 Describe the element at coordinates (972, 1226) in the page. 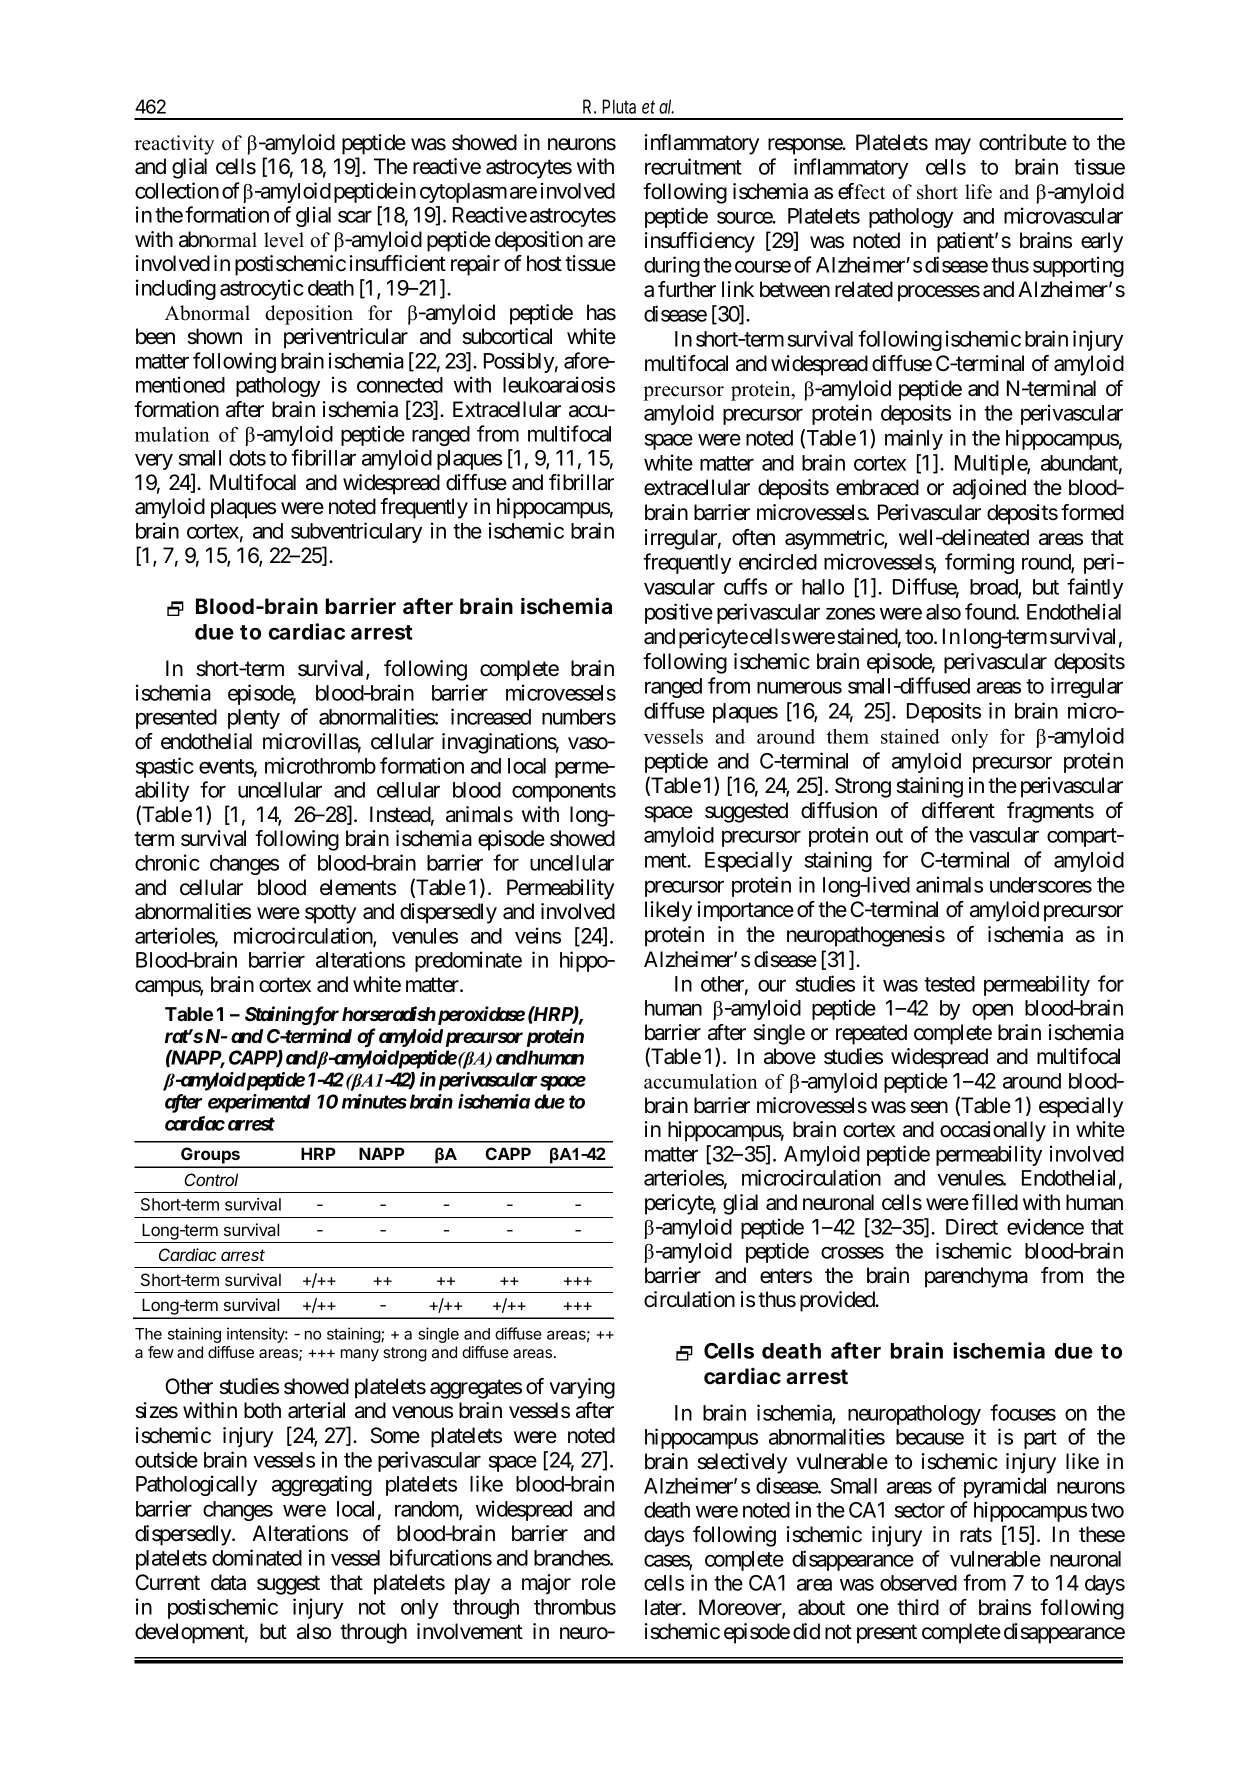

I see `Direct` at that location.
